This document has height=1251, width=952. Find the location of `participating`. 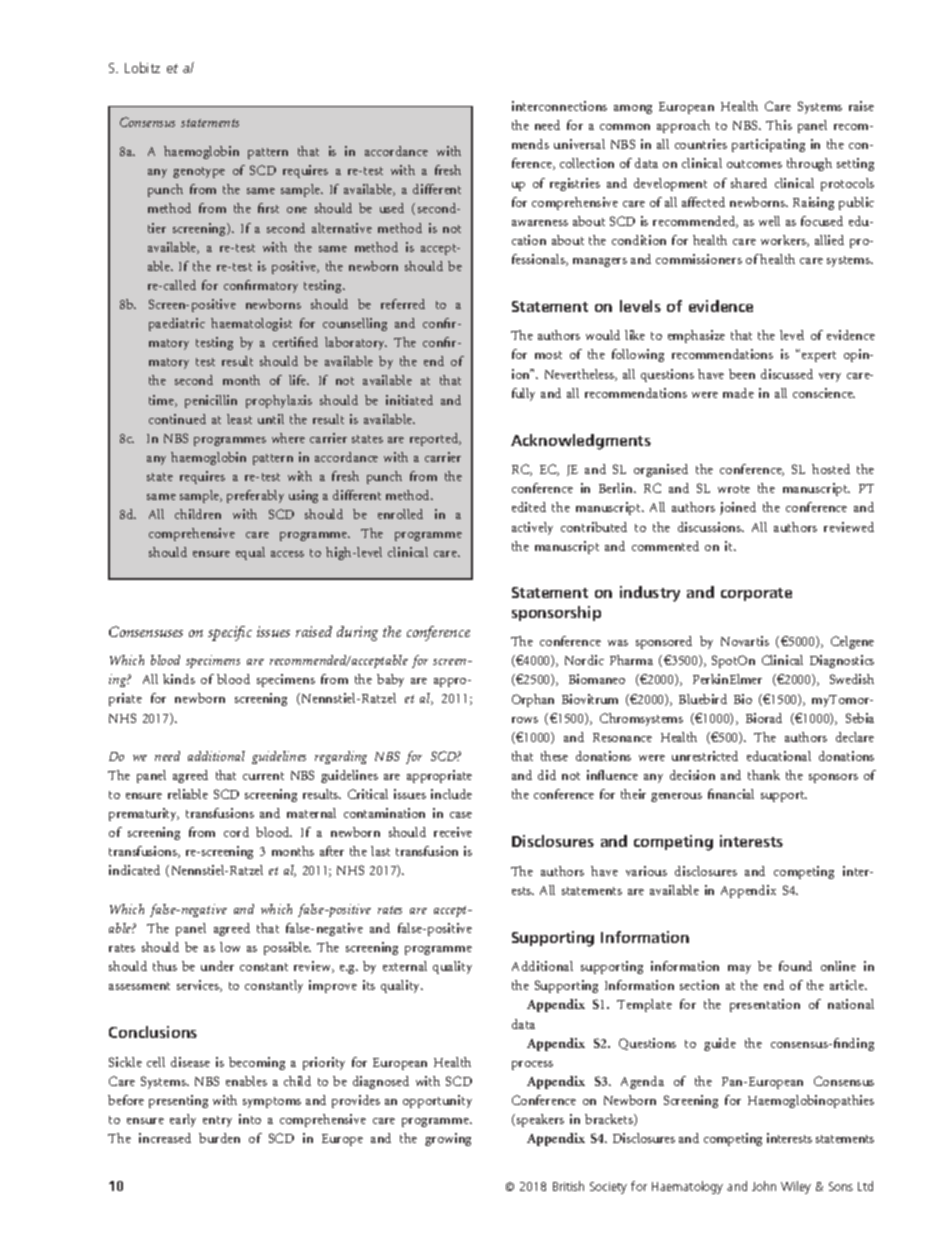

participating is located at coordinates (768, 145).
